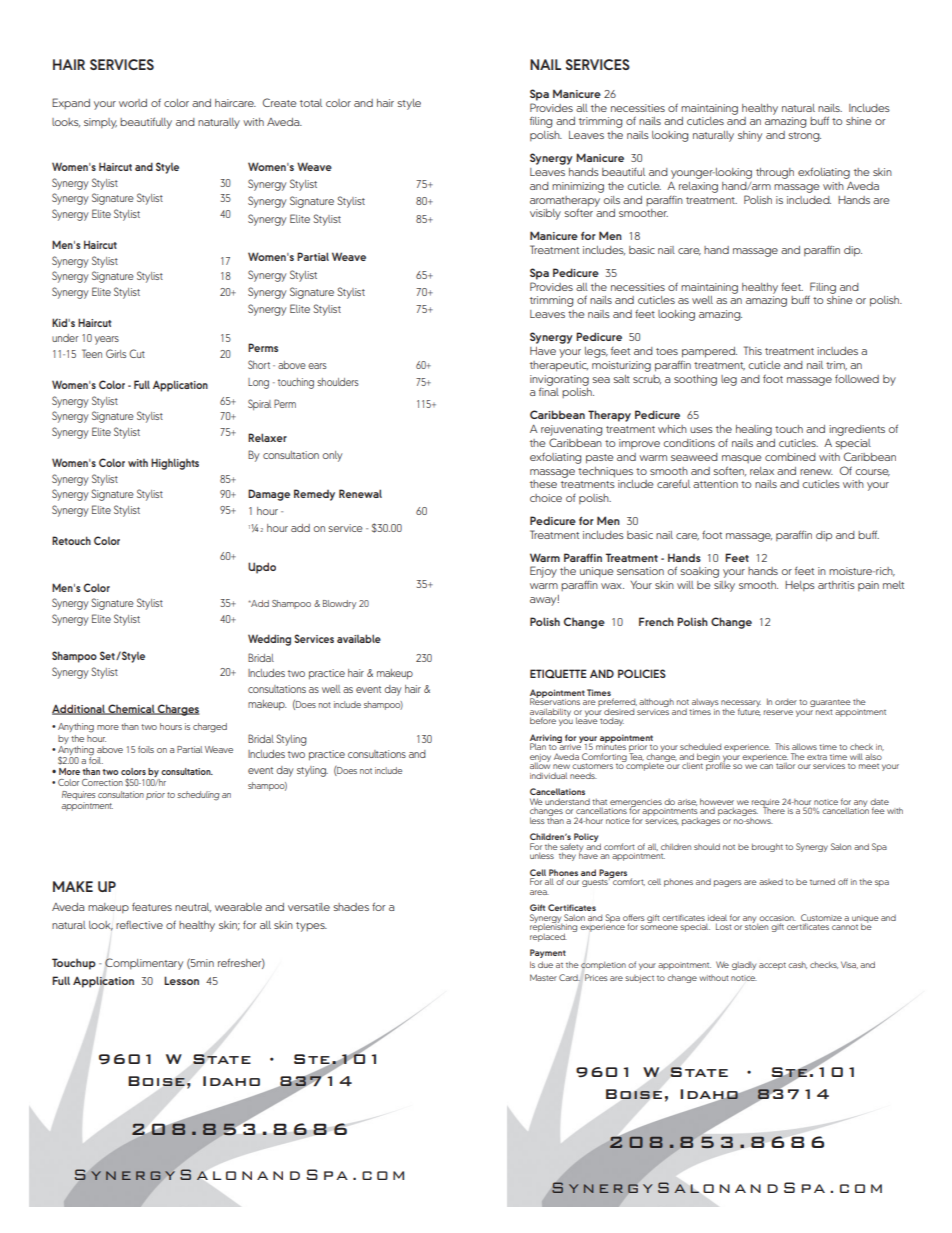 The height and width of the screenshot is (1233, 952). Describe the element at coordinates (558, 673) in the screenshot. I see `ETIQUETTE` at that location.
